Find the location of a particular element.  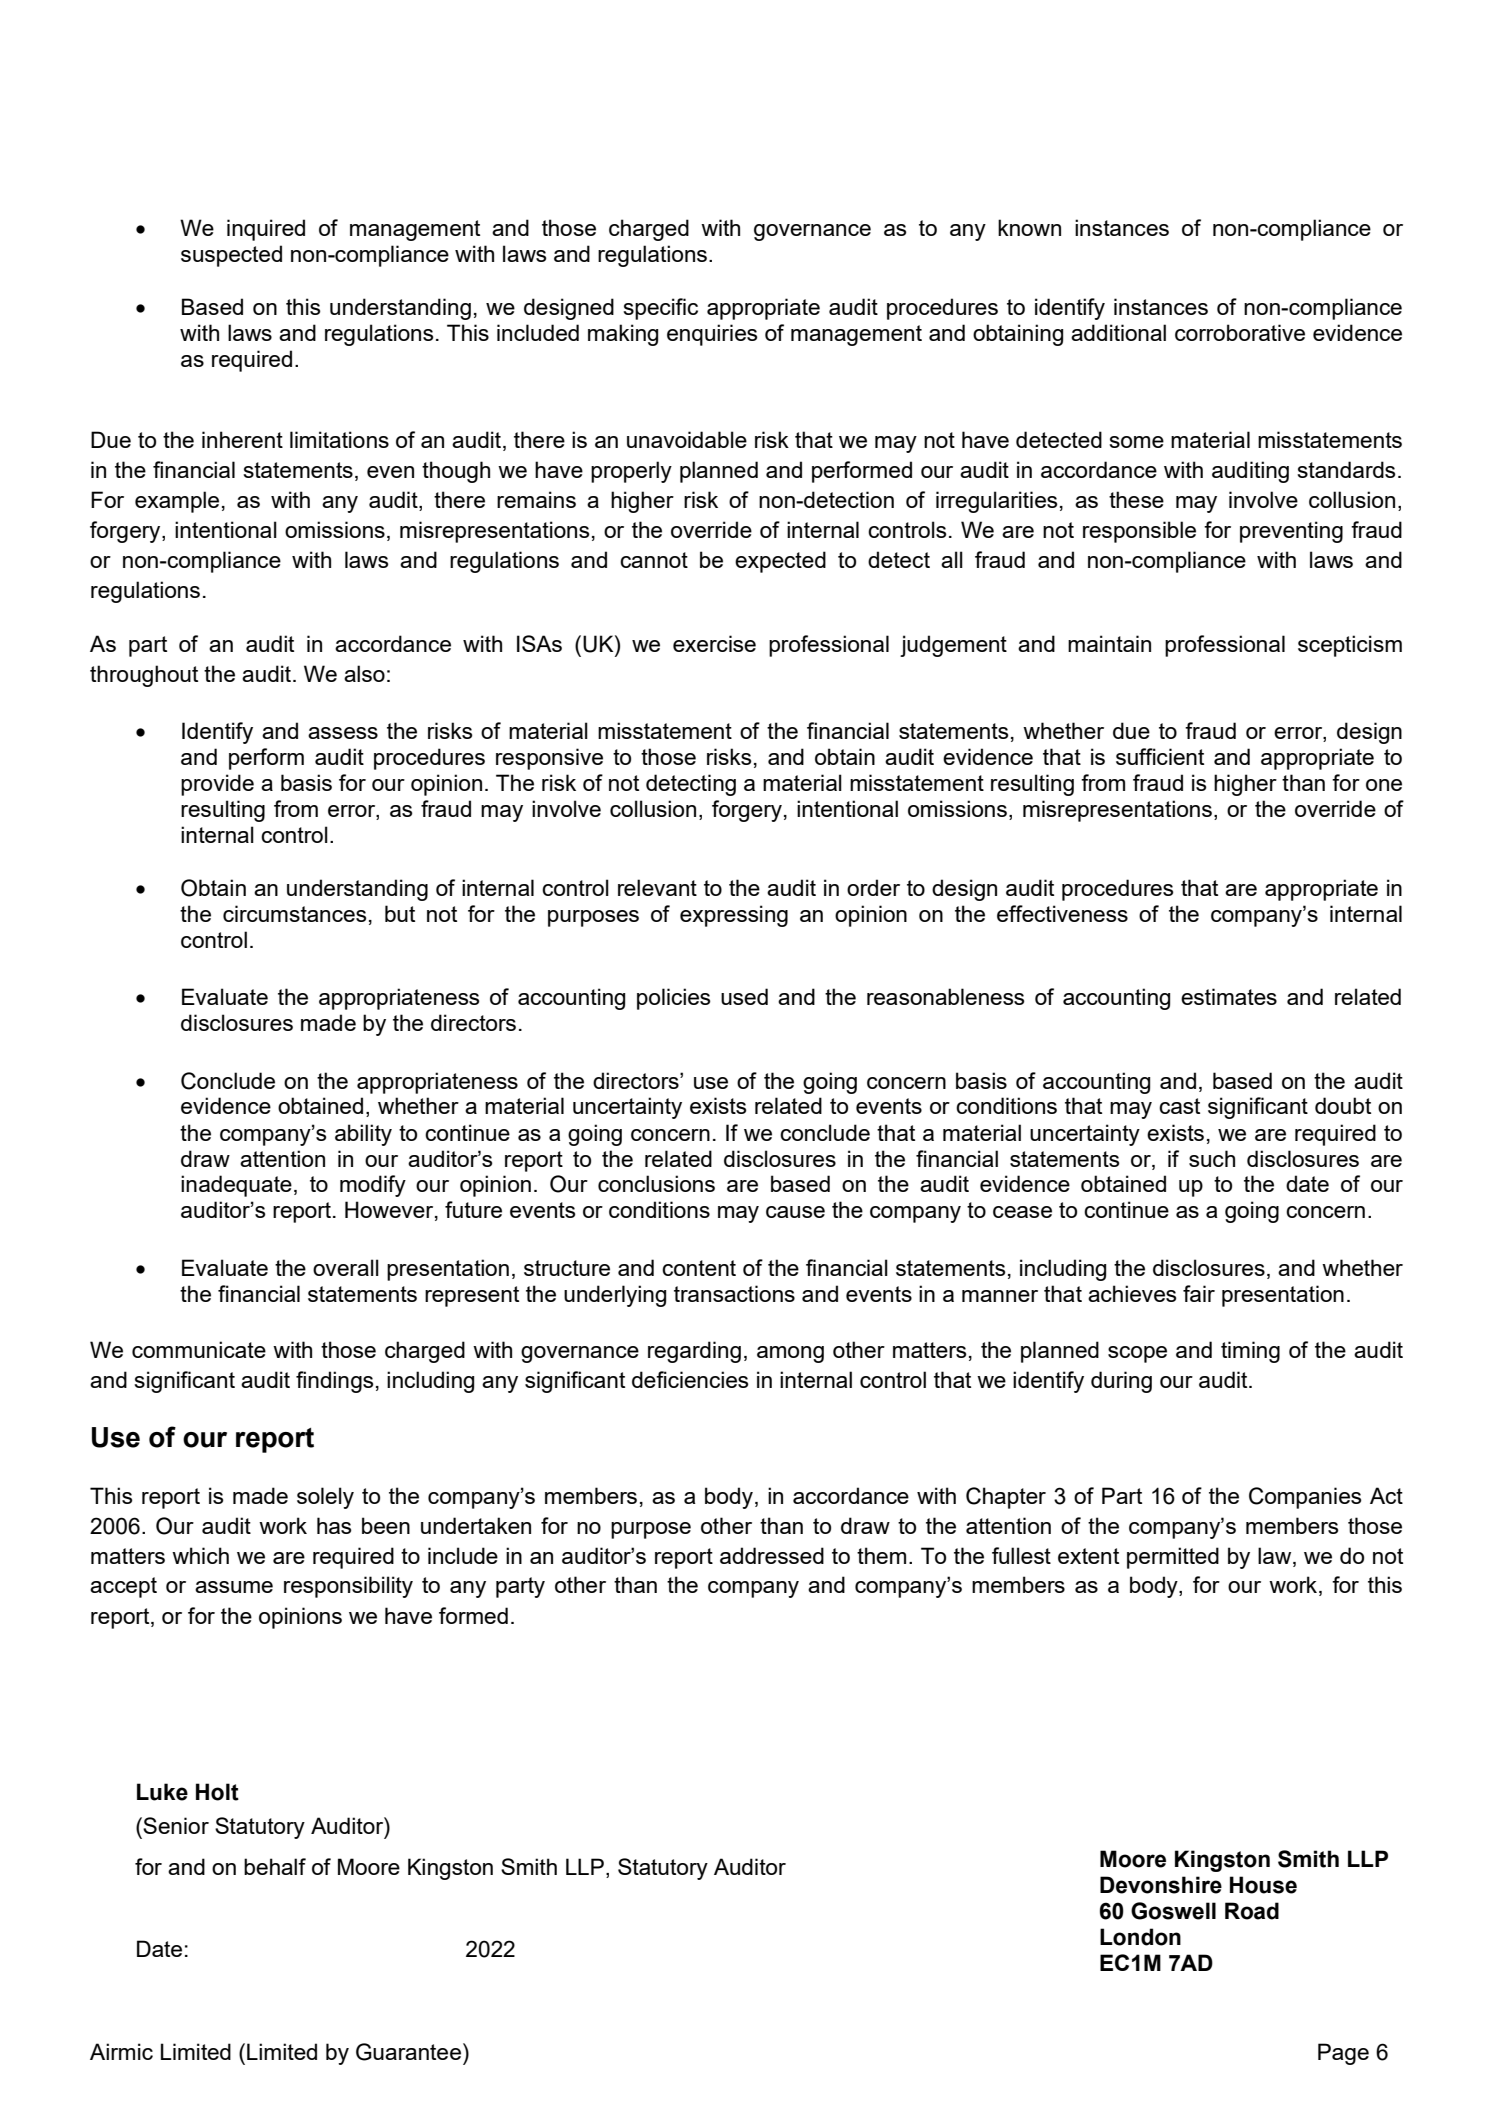

London is located at coordinates (1140, 1937).
